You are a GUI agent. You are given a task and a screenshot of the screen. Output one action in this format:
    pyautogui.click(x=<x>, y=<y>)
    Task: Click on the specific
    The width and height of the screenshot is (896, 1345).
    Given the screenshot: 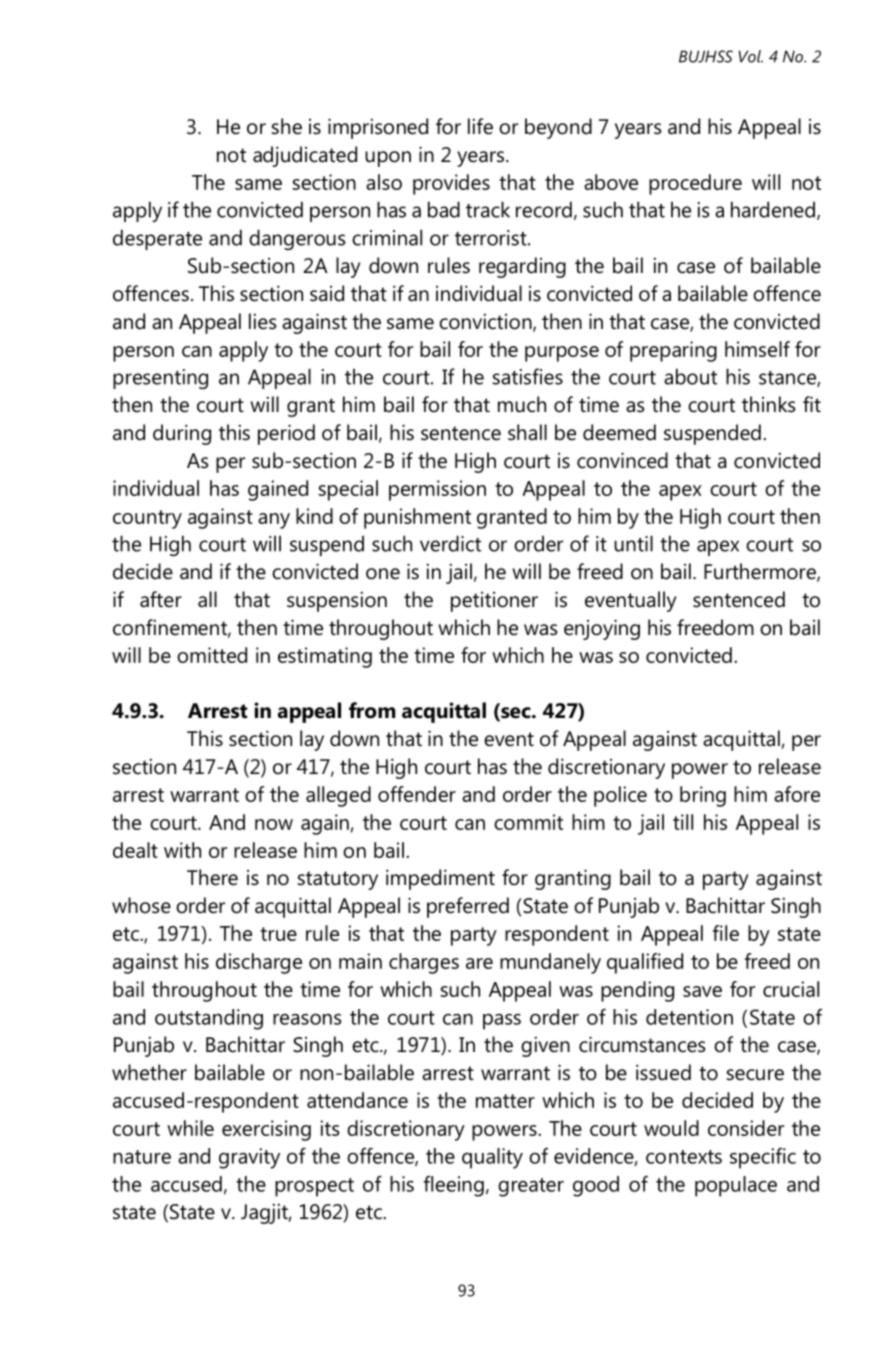 What is the action you would take?
    pyautogui.click(x=763, y=1158)
